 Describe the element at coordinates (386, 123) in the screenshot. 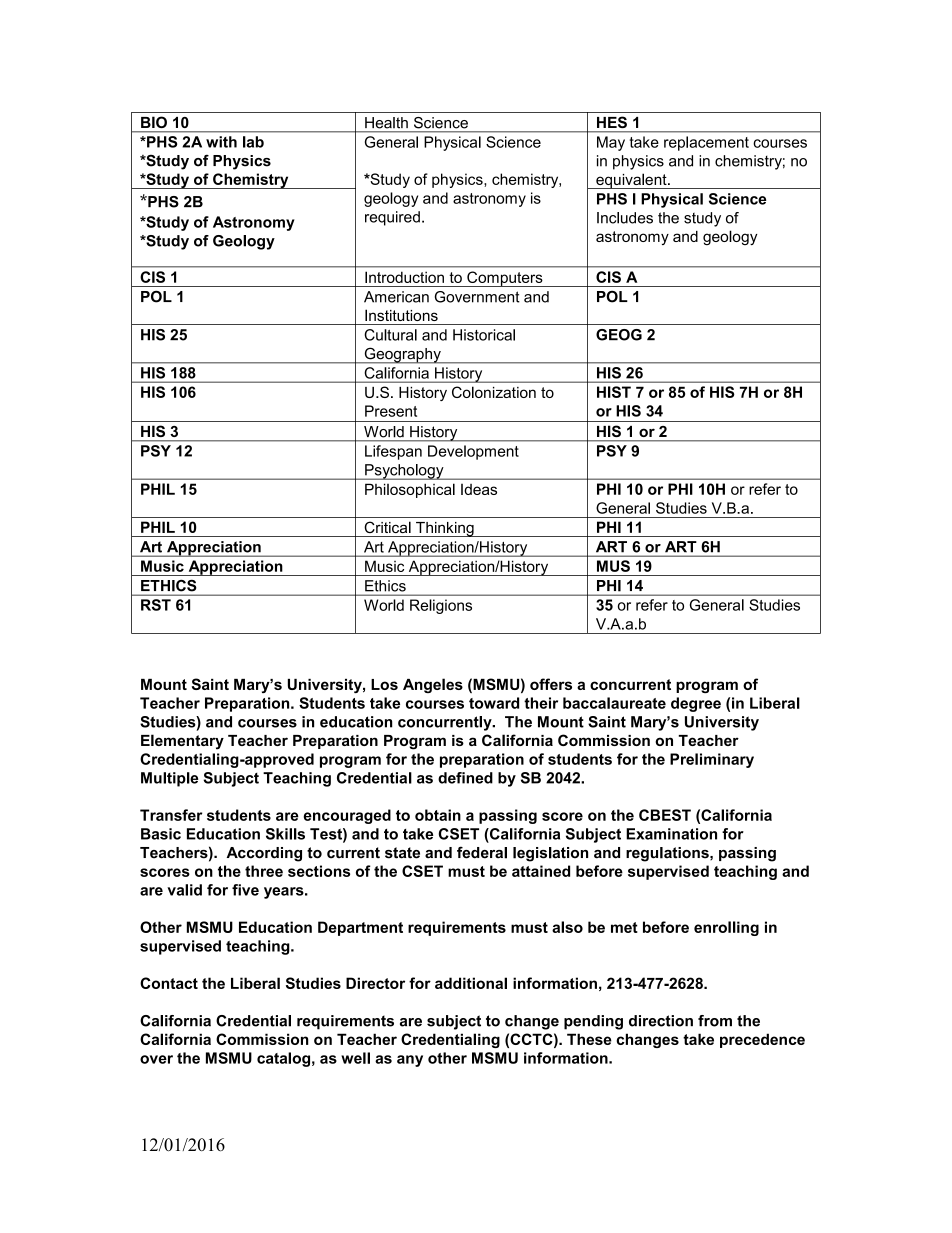

I see `Health` at that location.
